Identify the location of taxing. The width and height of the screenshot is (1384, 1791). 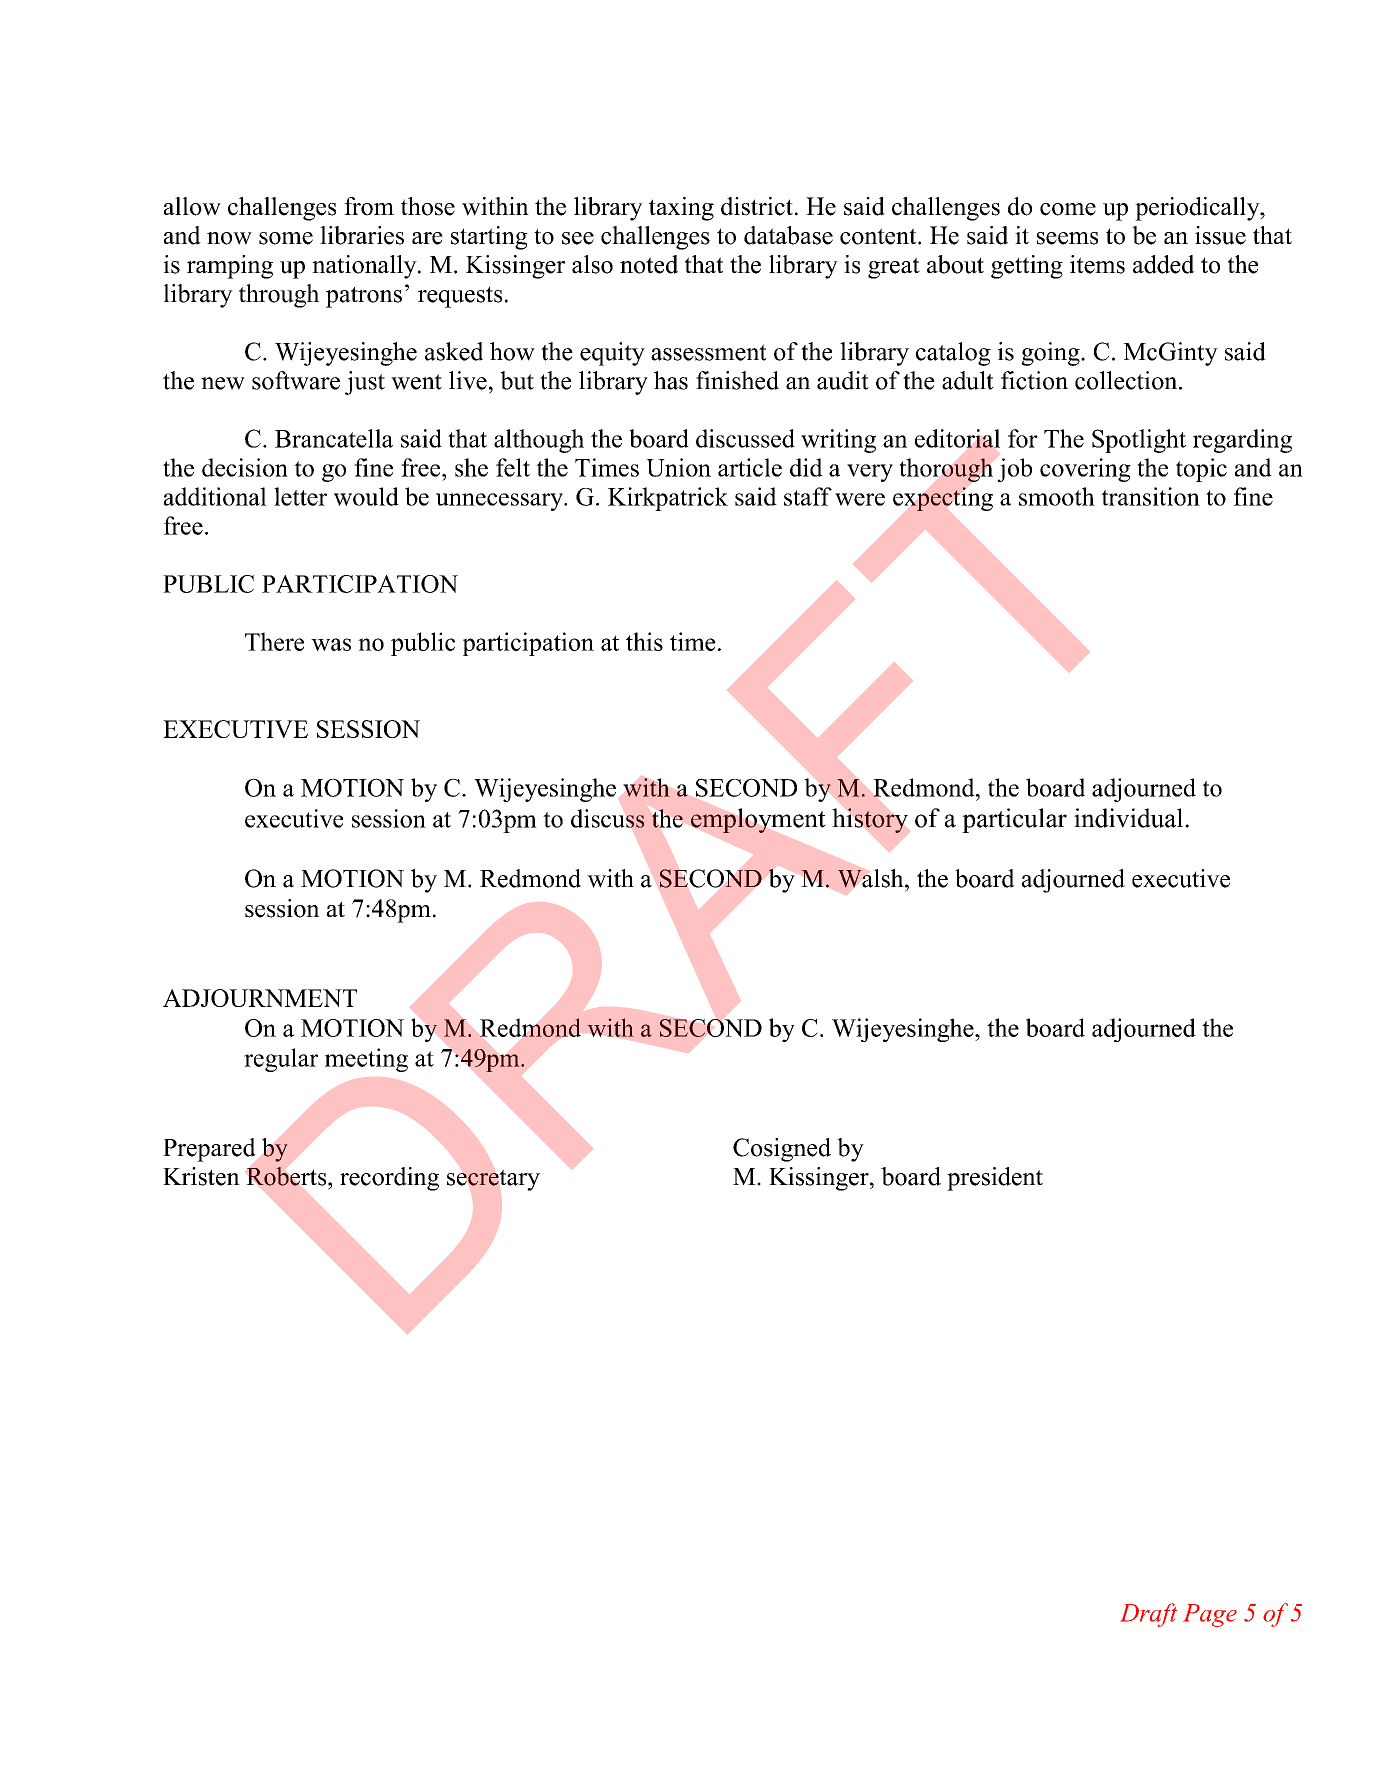
(681, 209).
